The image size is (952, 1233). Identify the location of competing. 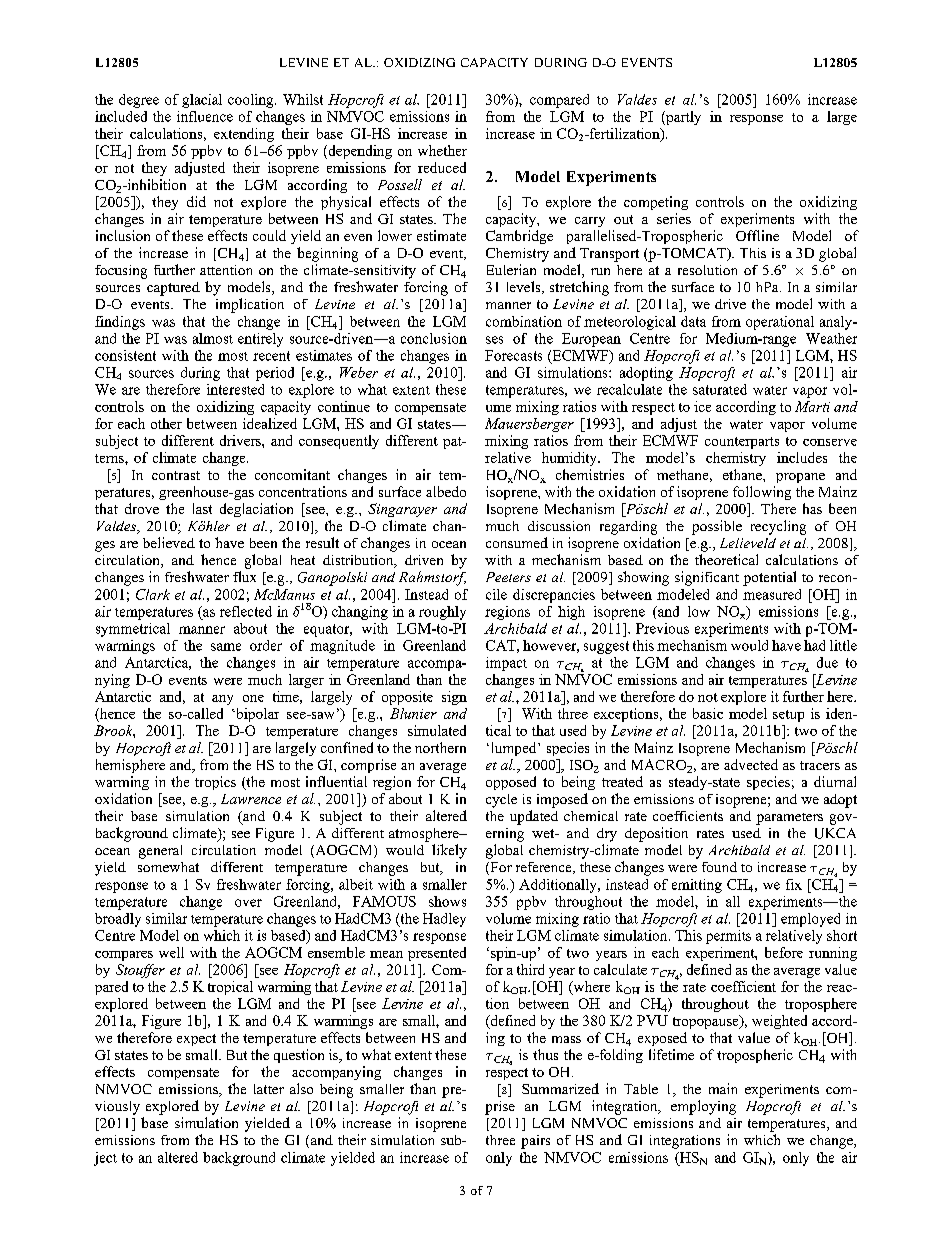
(656, 203).
